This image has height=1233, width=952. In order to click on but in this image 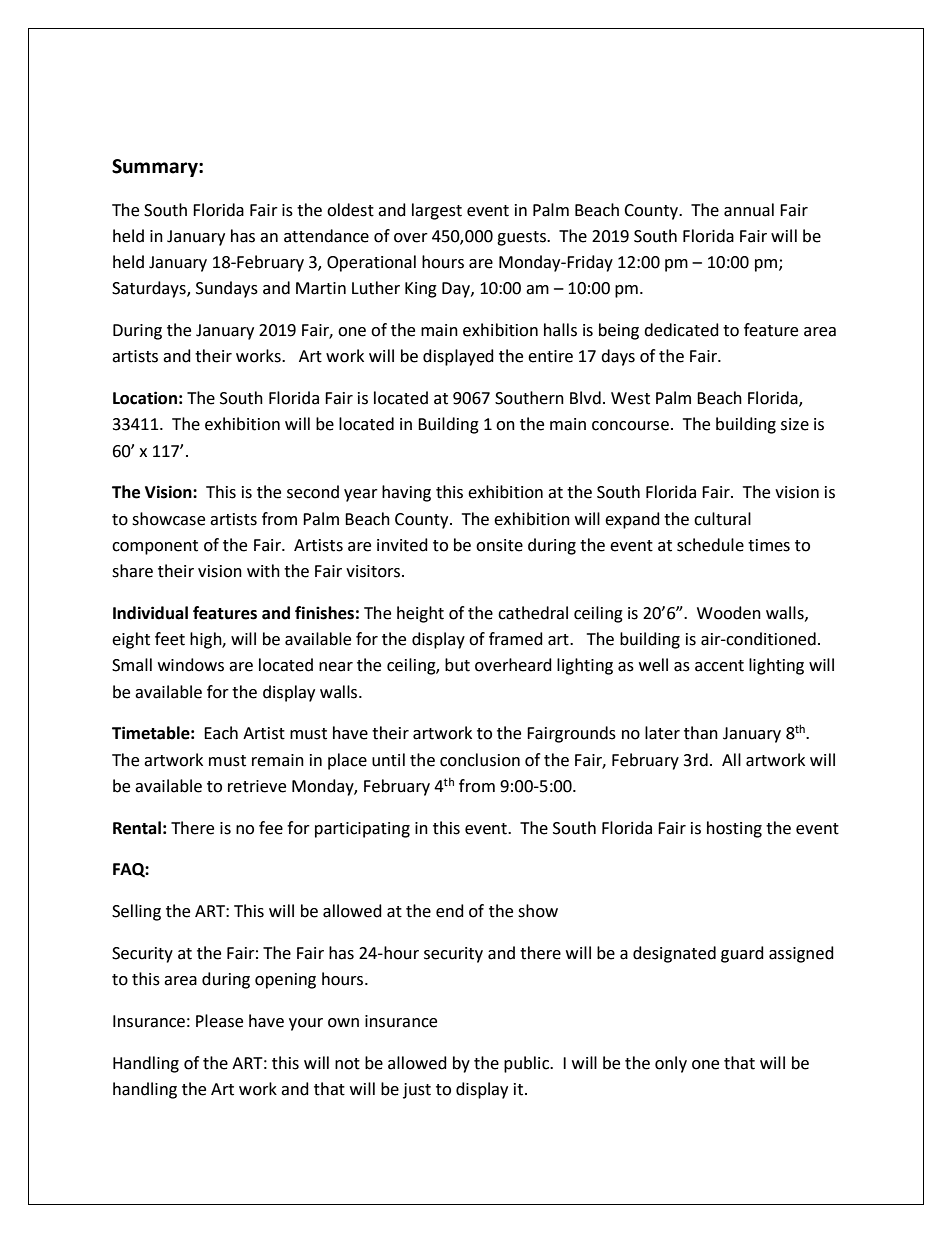, I will do `click(457, 665)`.
